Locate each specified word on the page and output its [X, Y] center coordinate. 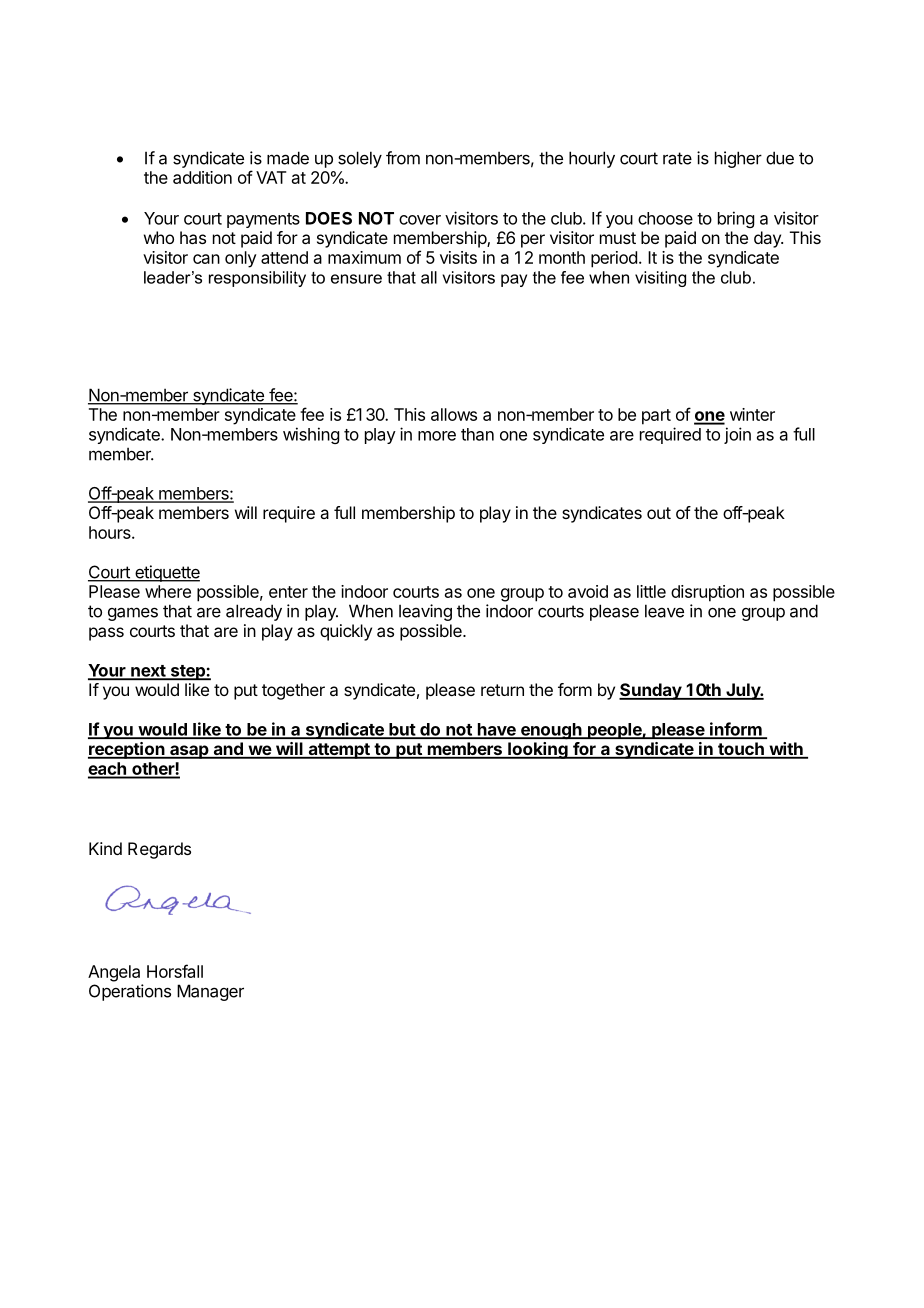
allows [454, 414]
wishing [311, 435]
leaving [425, 612]
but [402, 730]
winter [752, 414]
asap [189, 752]
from [403, 158]
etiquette [166, 573]
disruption [707, 593]
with [786, 750]
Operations [130, 992]
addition [202, 177]
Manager [210, 992]
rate [677, 158]
